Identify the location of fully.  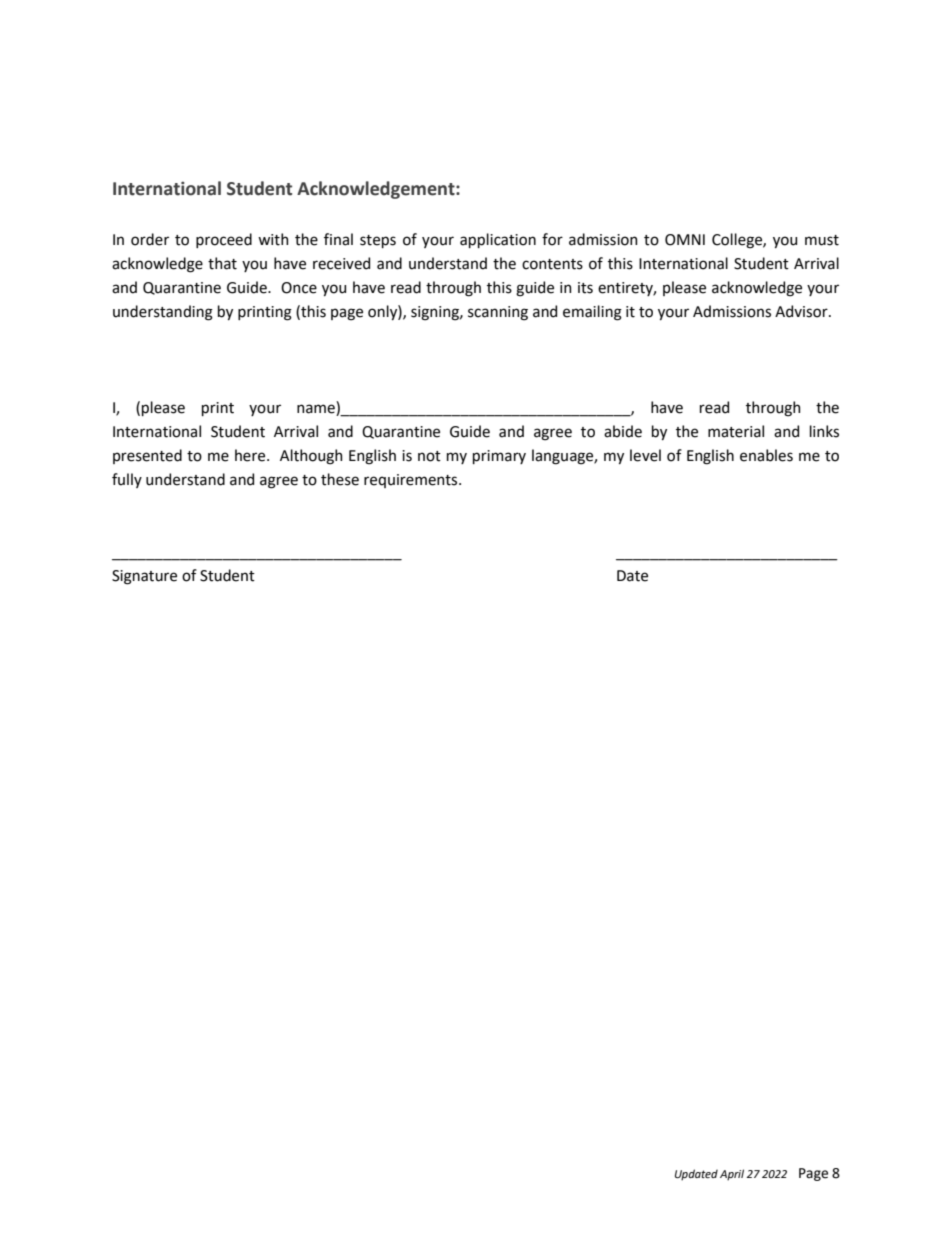
(127, 480).
